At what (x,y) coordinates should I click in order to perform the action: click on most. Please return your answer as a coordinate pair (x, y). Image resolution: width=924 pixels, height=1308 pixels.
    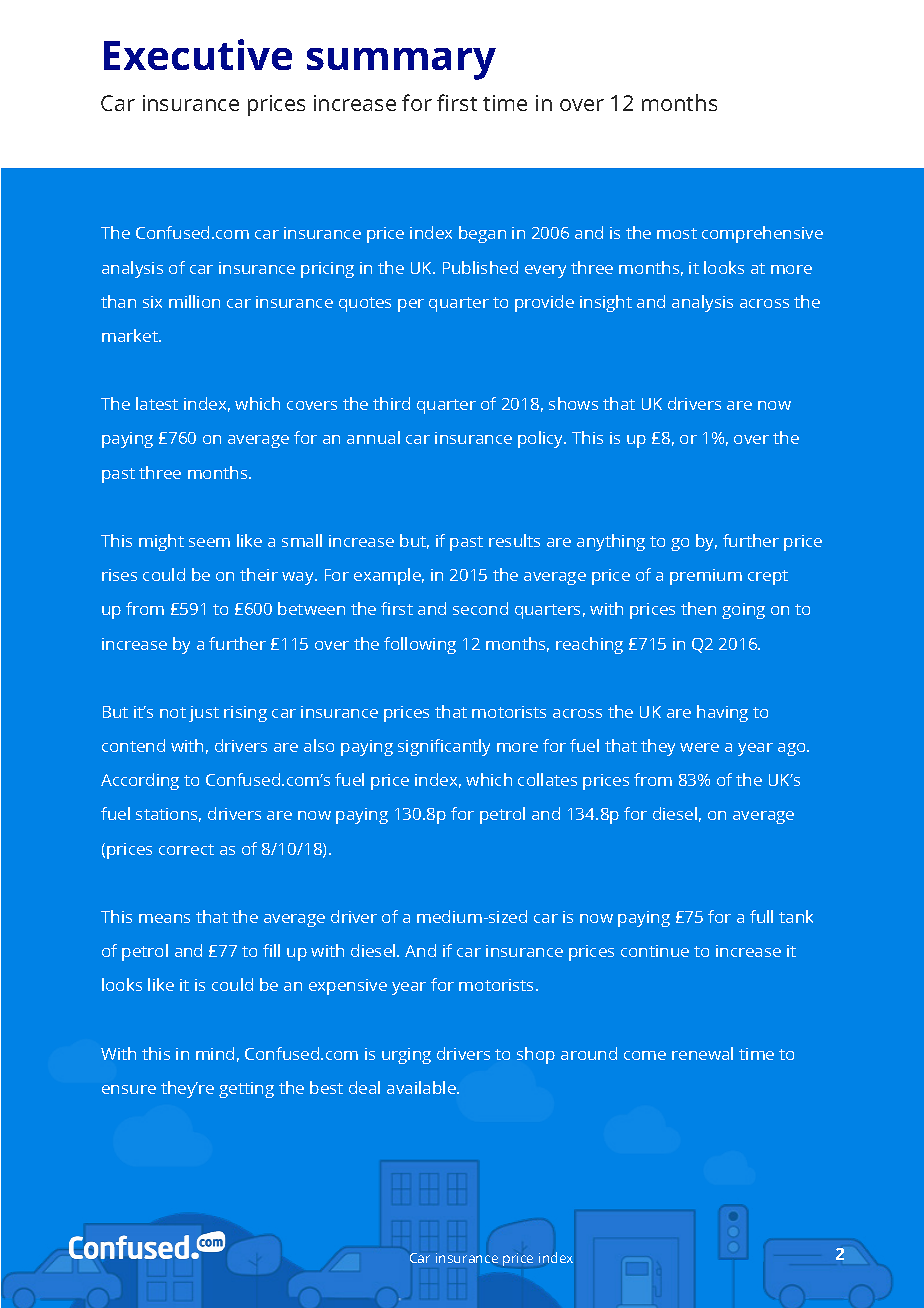
    Looking at the image, I should click on (677, 233).
